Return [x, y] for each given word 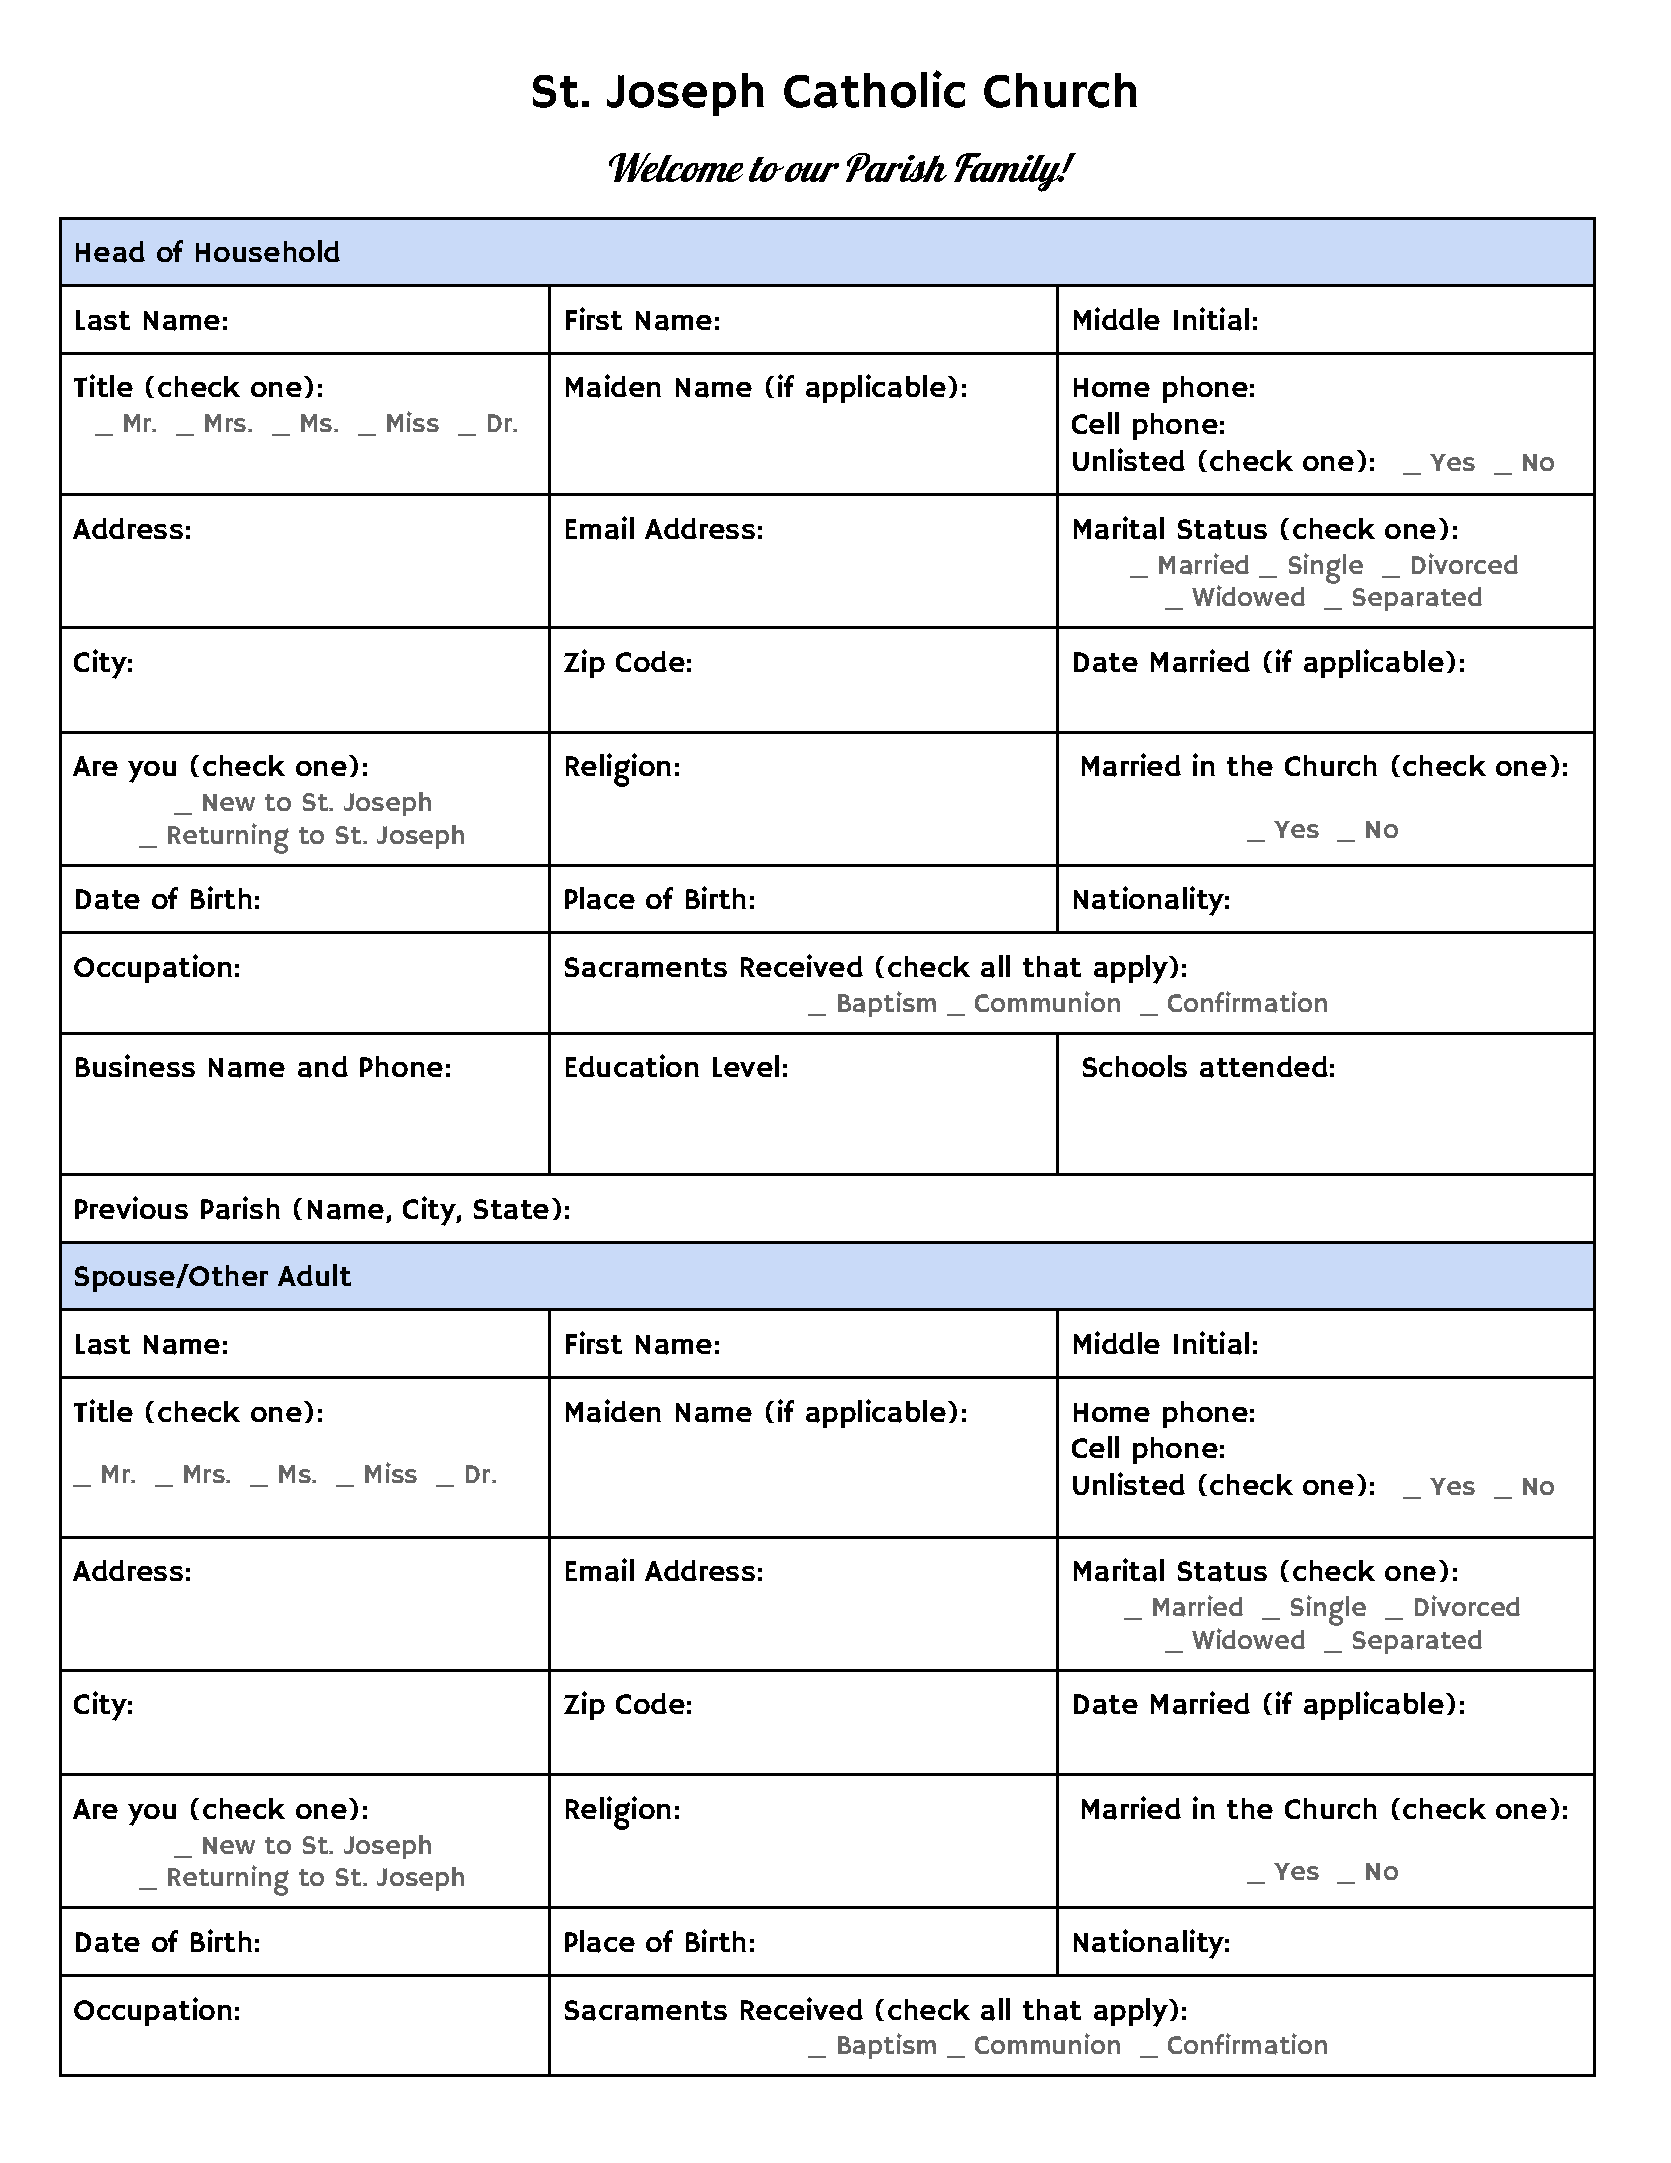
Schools [1135, 1066]
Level [746, 1066]
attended [1264, 1067]
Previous [131, 1207]
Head [110, 252]
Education [632, 1066]
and [323, 1067]
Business [135, 1065]
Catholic [874, 89]
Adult [314, 1275]
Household [268, 251]
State [511, 1209]
